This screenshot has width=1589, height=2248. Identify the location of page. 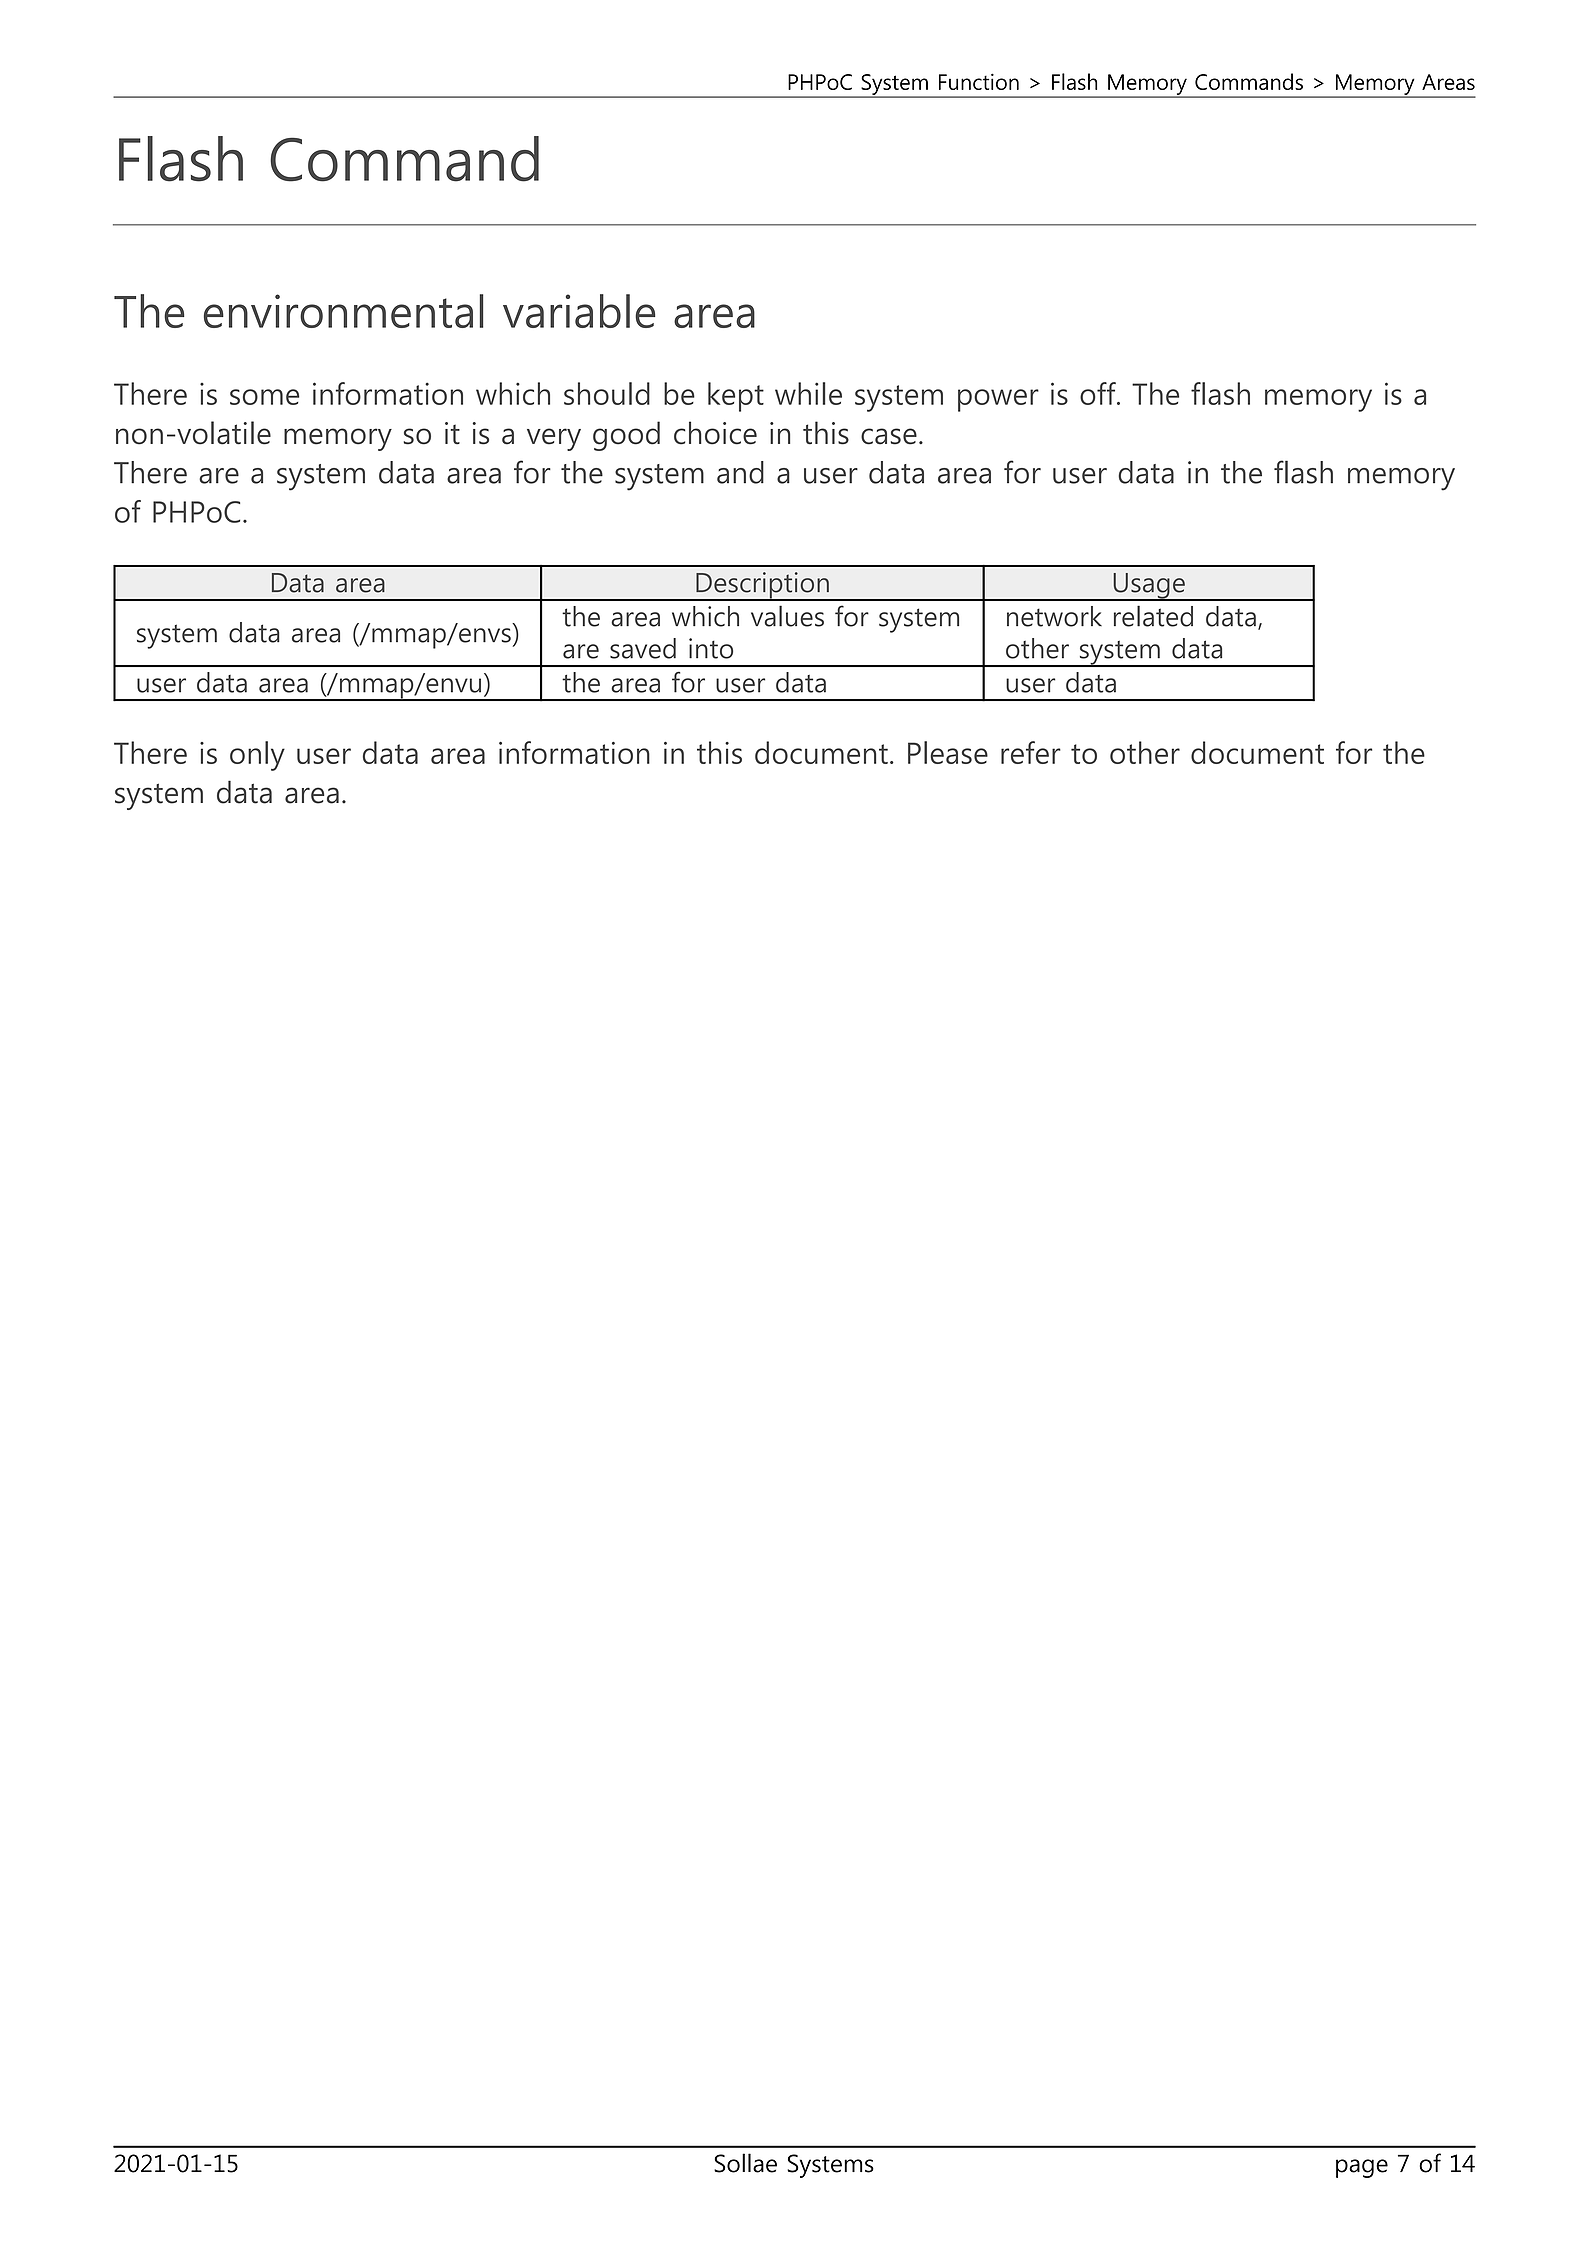
(1362, 2168).
